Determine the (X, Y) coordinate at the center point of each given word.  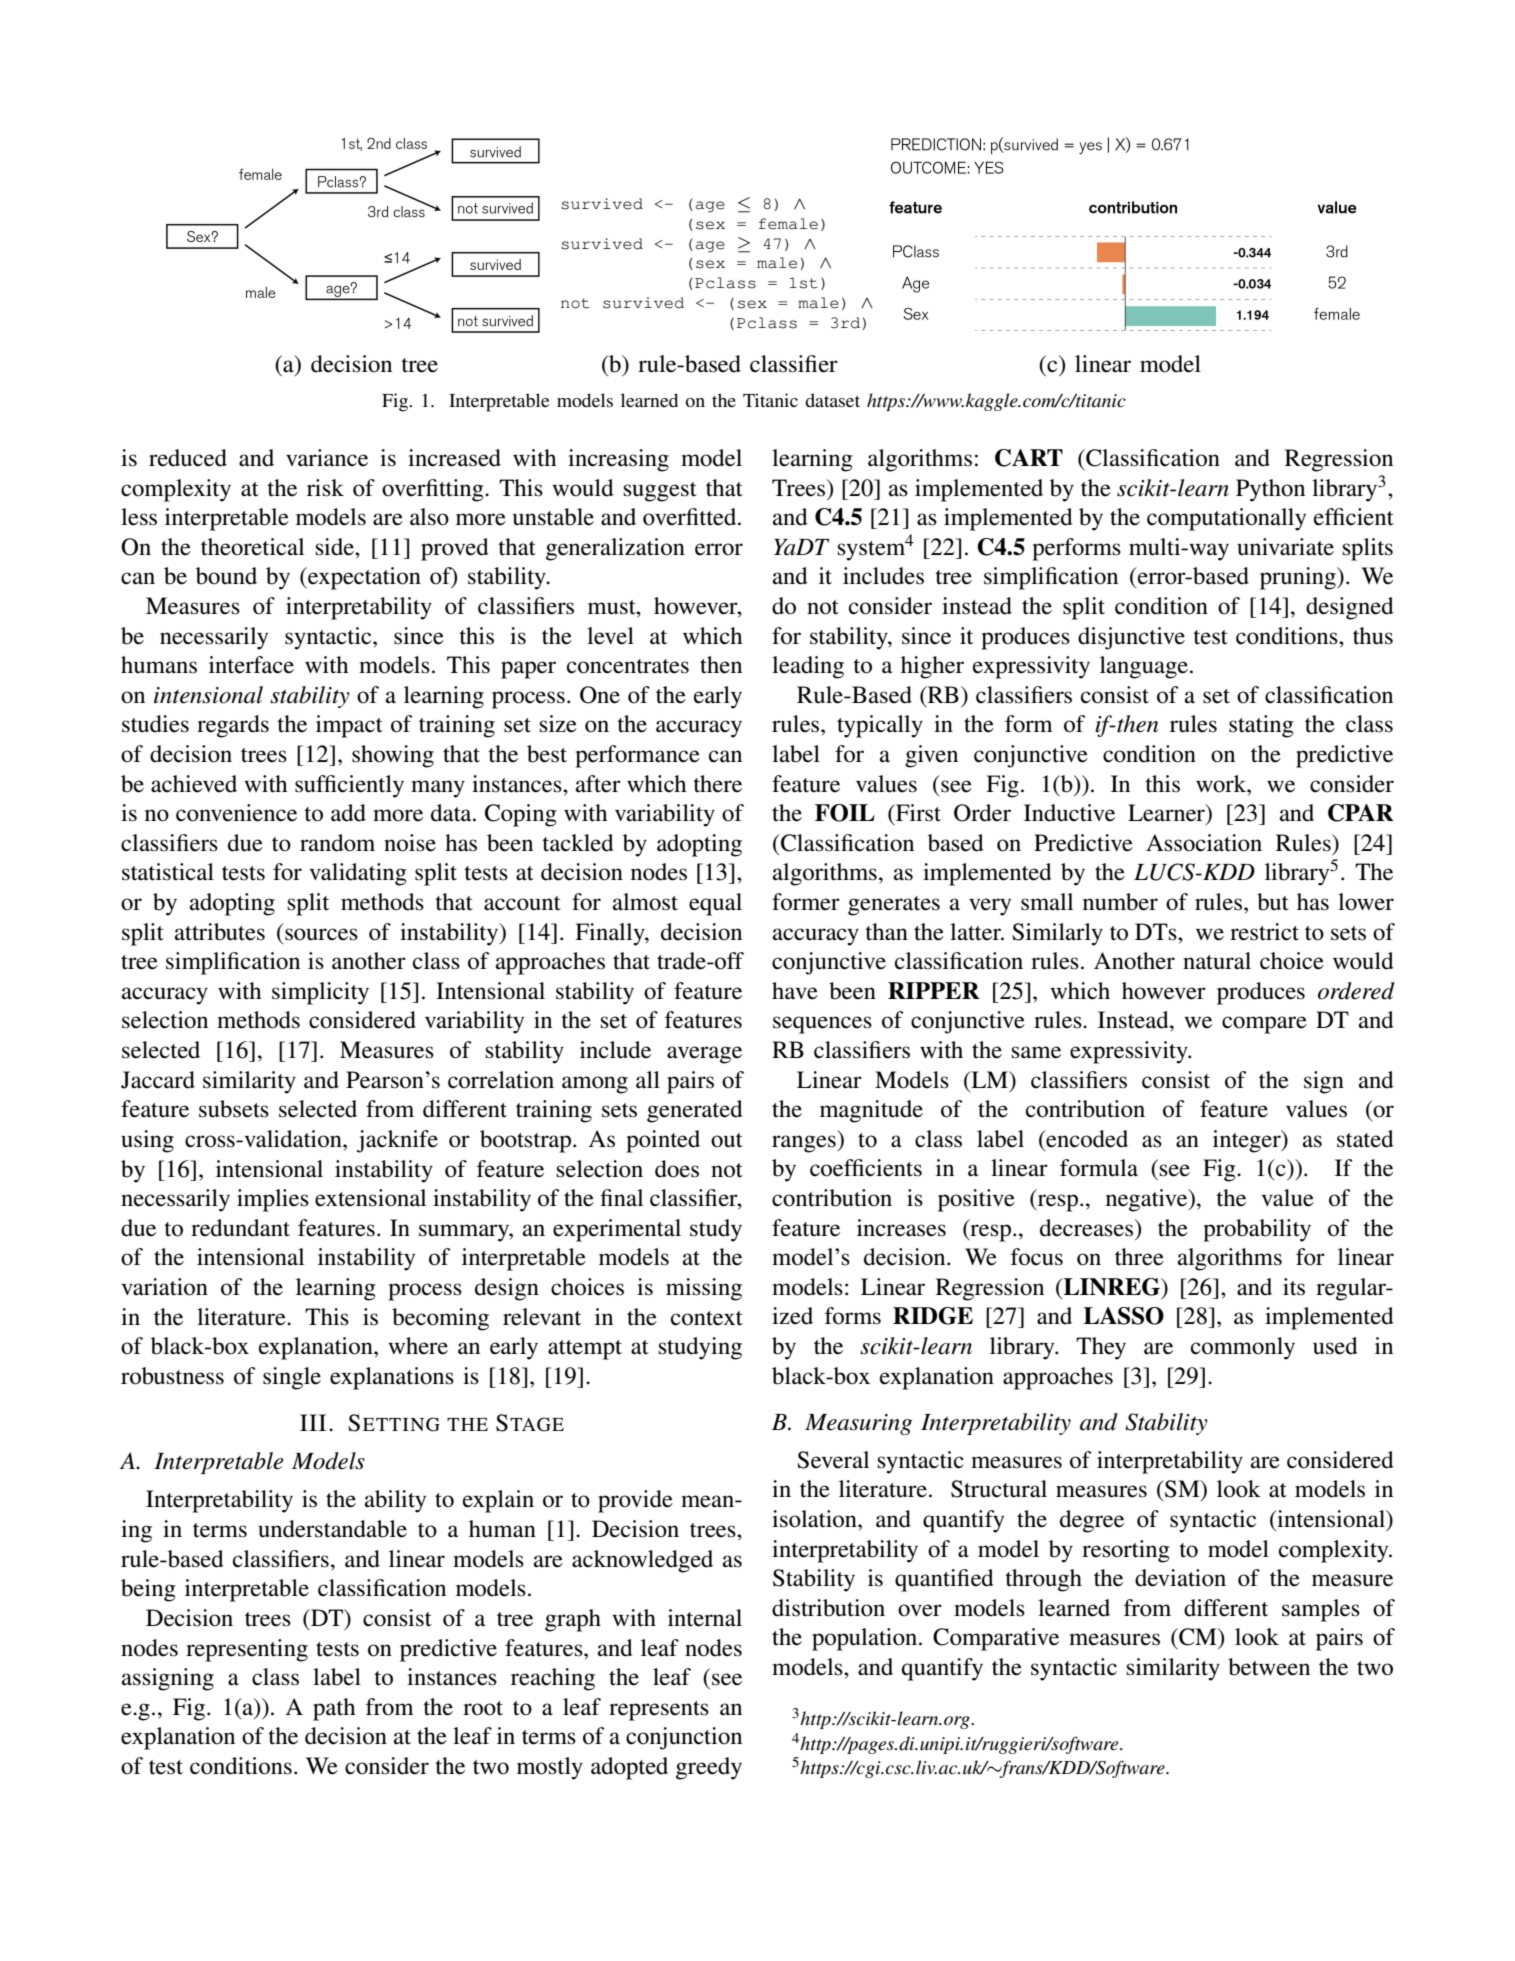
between (1269, 1667)
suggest (660, 492)
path (334, 1709)
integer (1248, 1141)
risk (325, 488)
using (147, 1141)
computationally (1226, 519)
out (727, 1140)
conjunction (684, 1738)
